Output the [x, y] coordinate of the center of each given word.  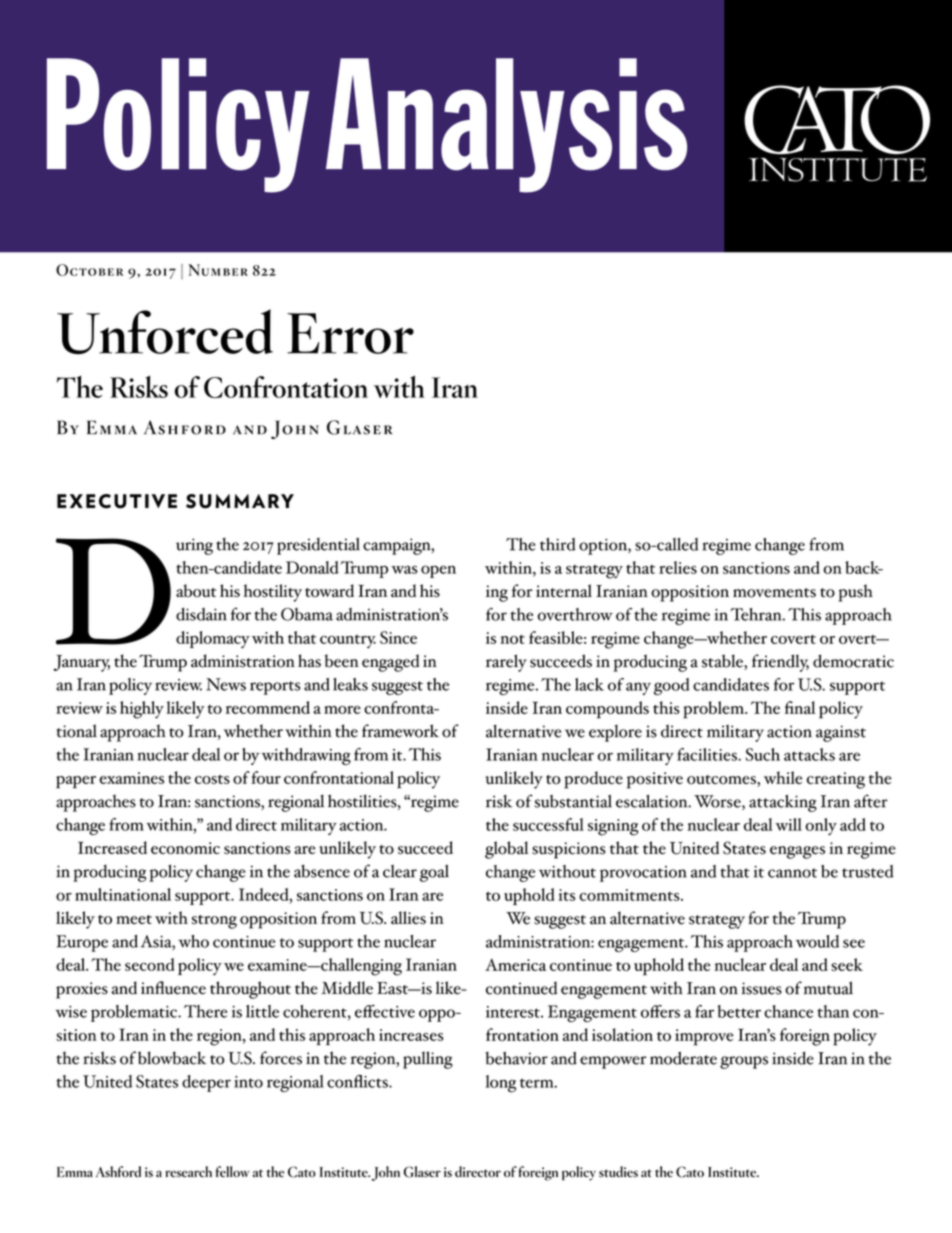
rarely [506, 663]
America [515, 964]
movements [774, 593]
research [188, 1172]
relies [678, 567]
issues [762, 988]
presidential [318, 546]
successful [548, 824]
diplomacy [213, 639]
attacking [783, 803]
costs [212, 779]
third [558, 544]
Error [350, 333]
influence [173, 988]
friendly [780, 663]
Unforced [165, 331]
